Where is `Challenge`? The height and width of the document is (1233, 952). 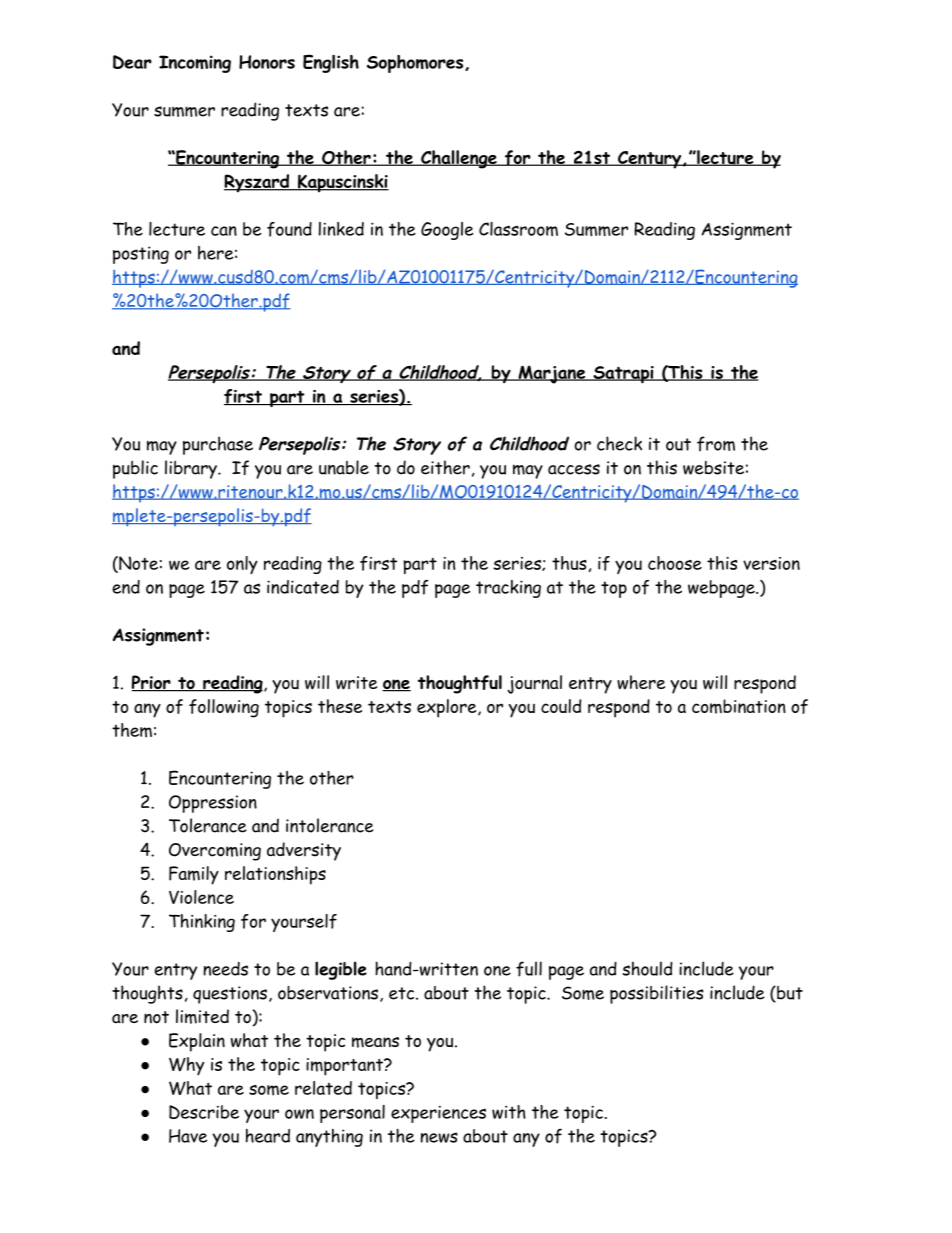 Challenge is located at coordinates (459, 159).
